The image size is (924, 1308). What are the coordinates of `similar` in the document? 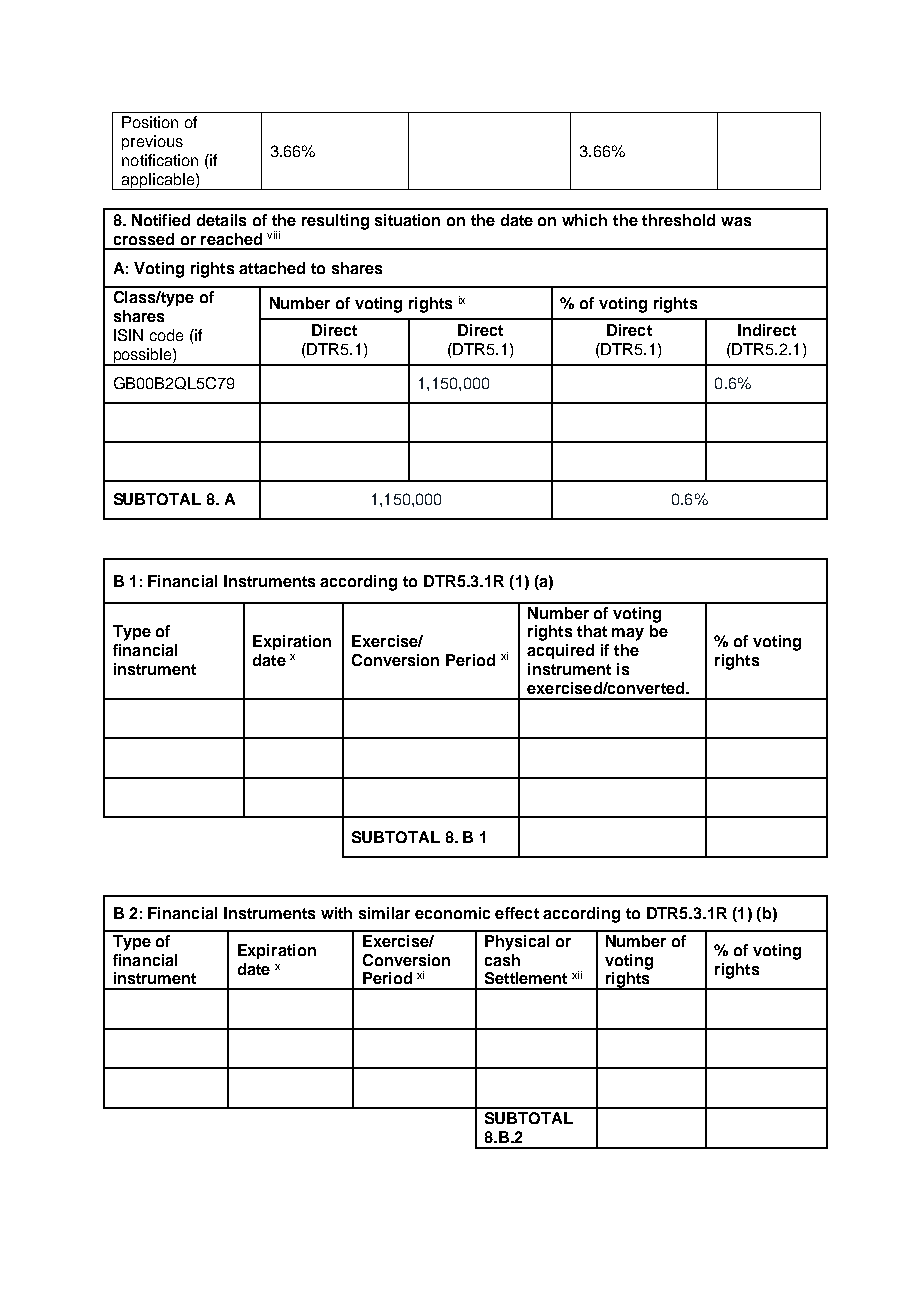 It's located at (384, 913).
